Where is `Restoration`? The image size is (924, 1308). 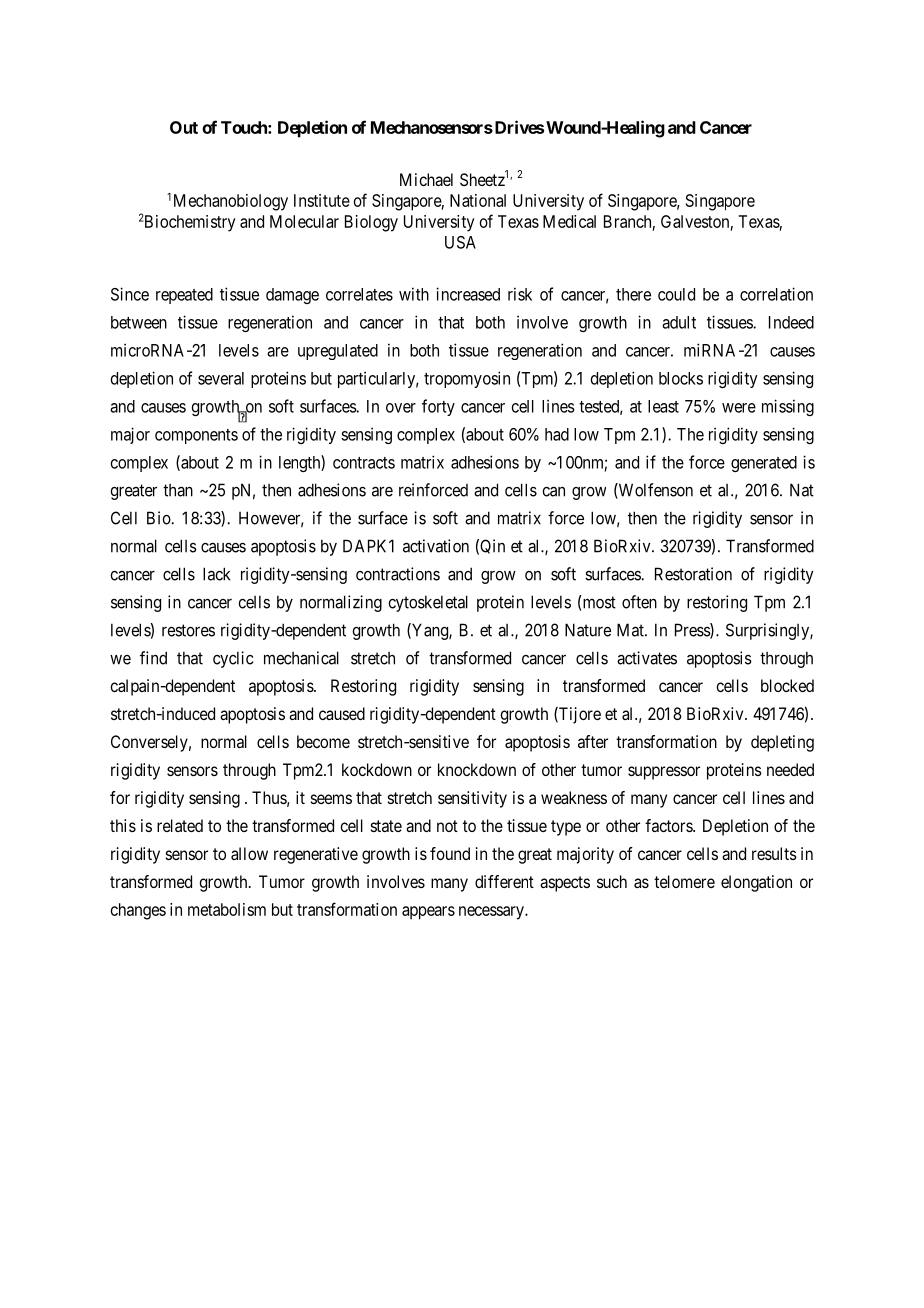
Restoration is located at coordinates (693, 574).
